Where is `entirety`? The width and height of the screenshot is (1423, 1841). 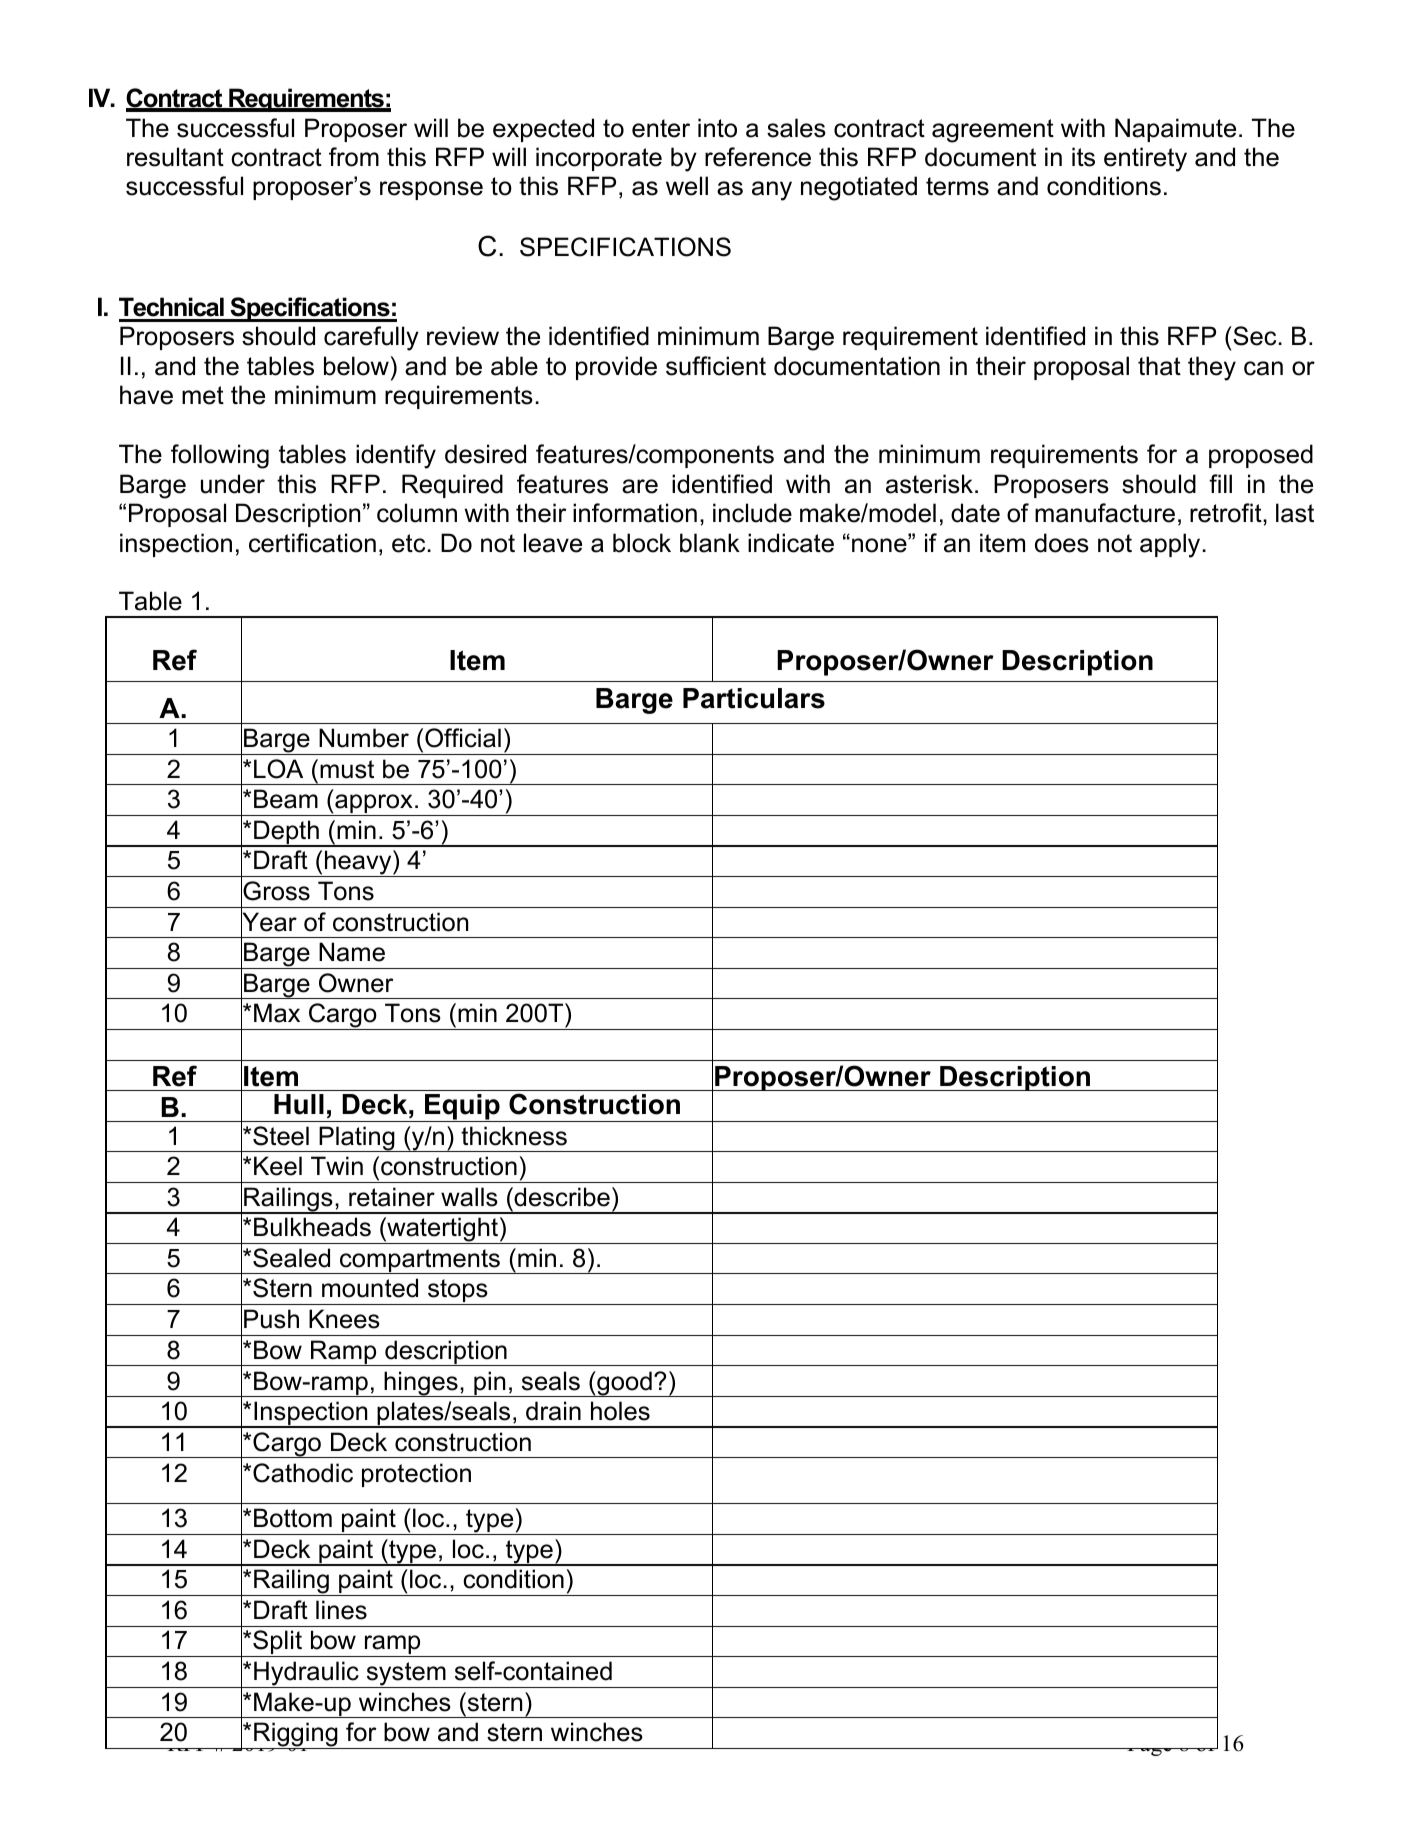
entirety is located at coordinates (1145, 159).
